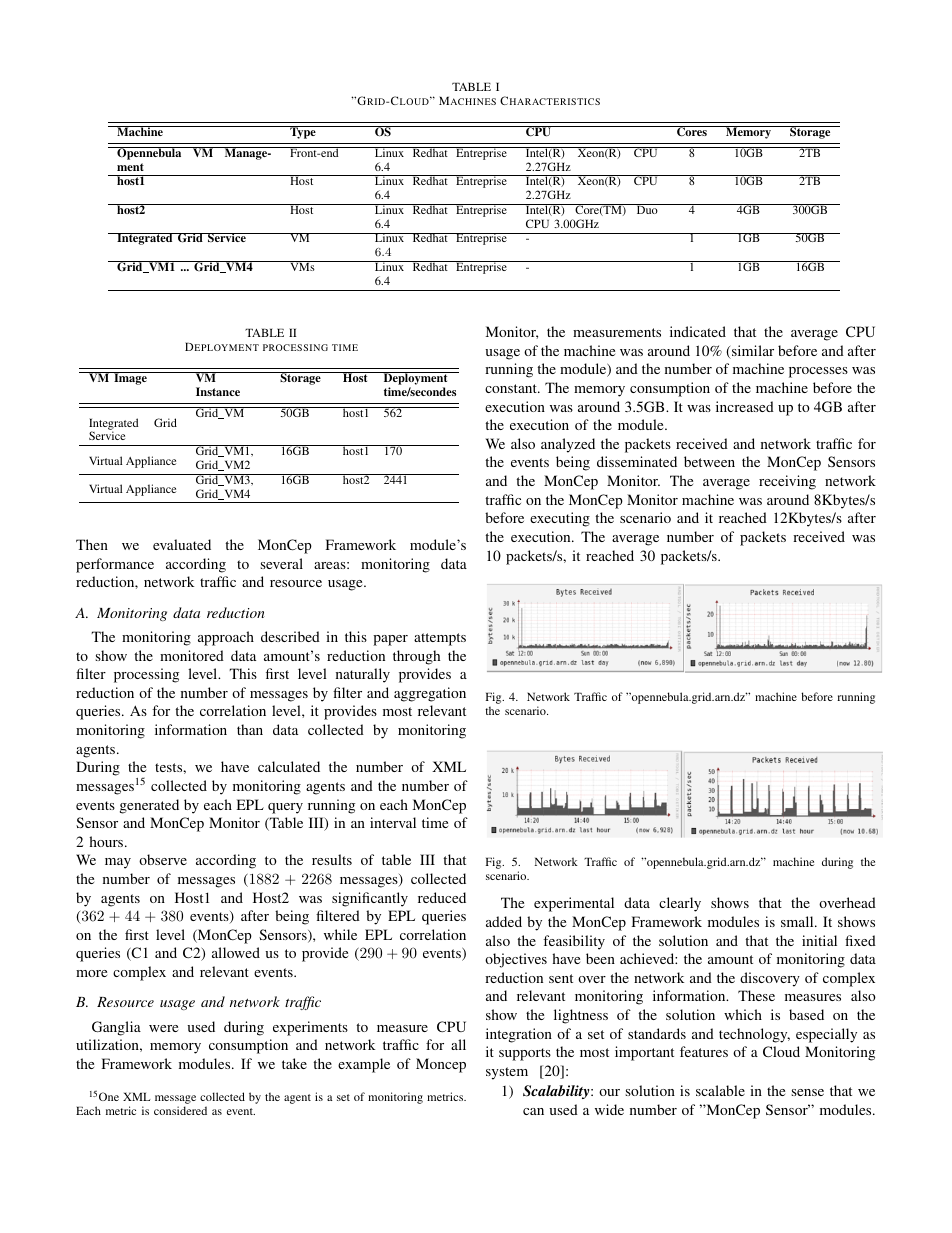  I want to click on constant, so click(512, 388).
